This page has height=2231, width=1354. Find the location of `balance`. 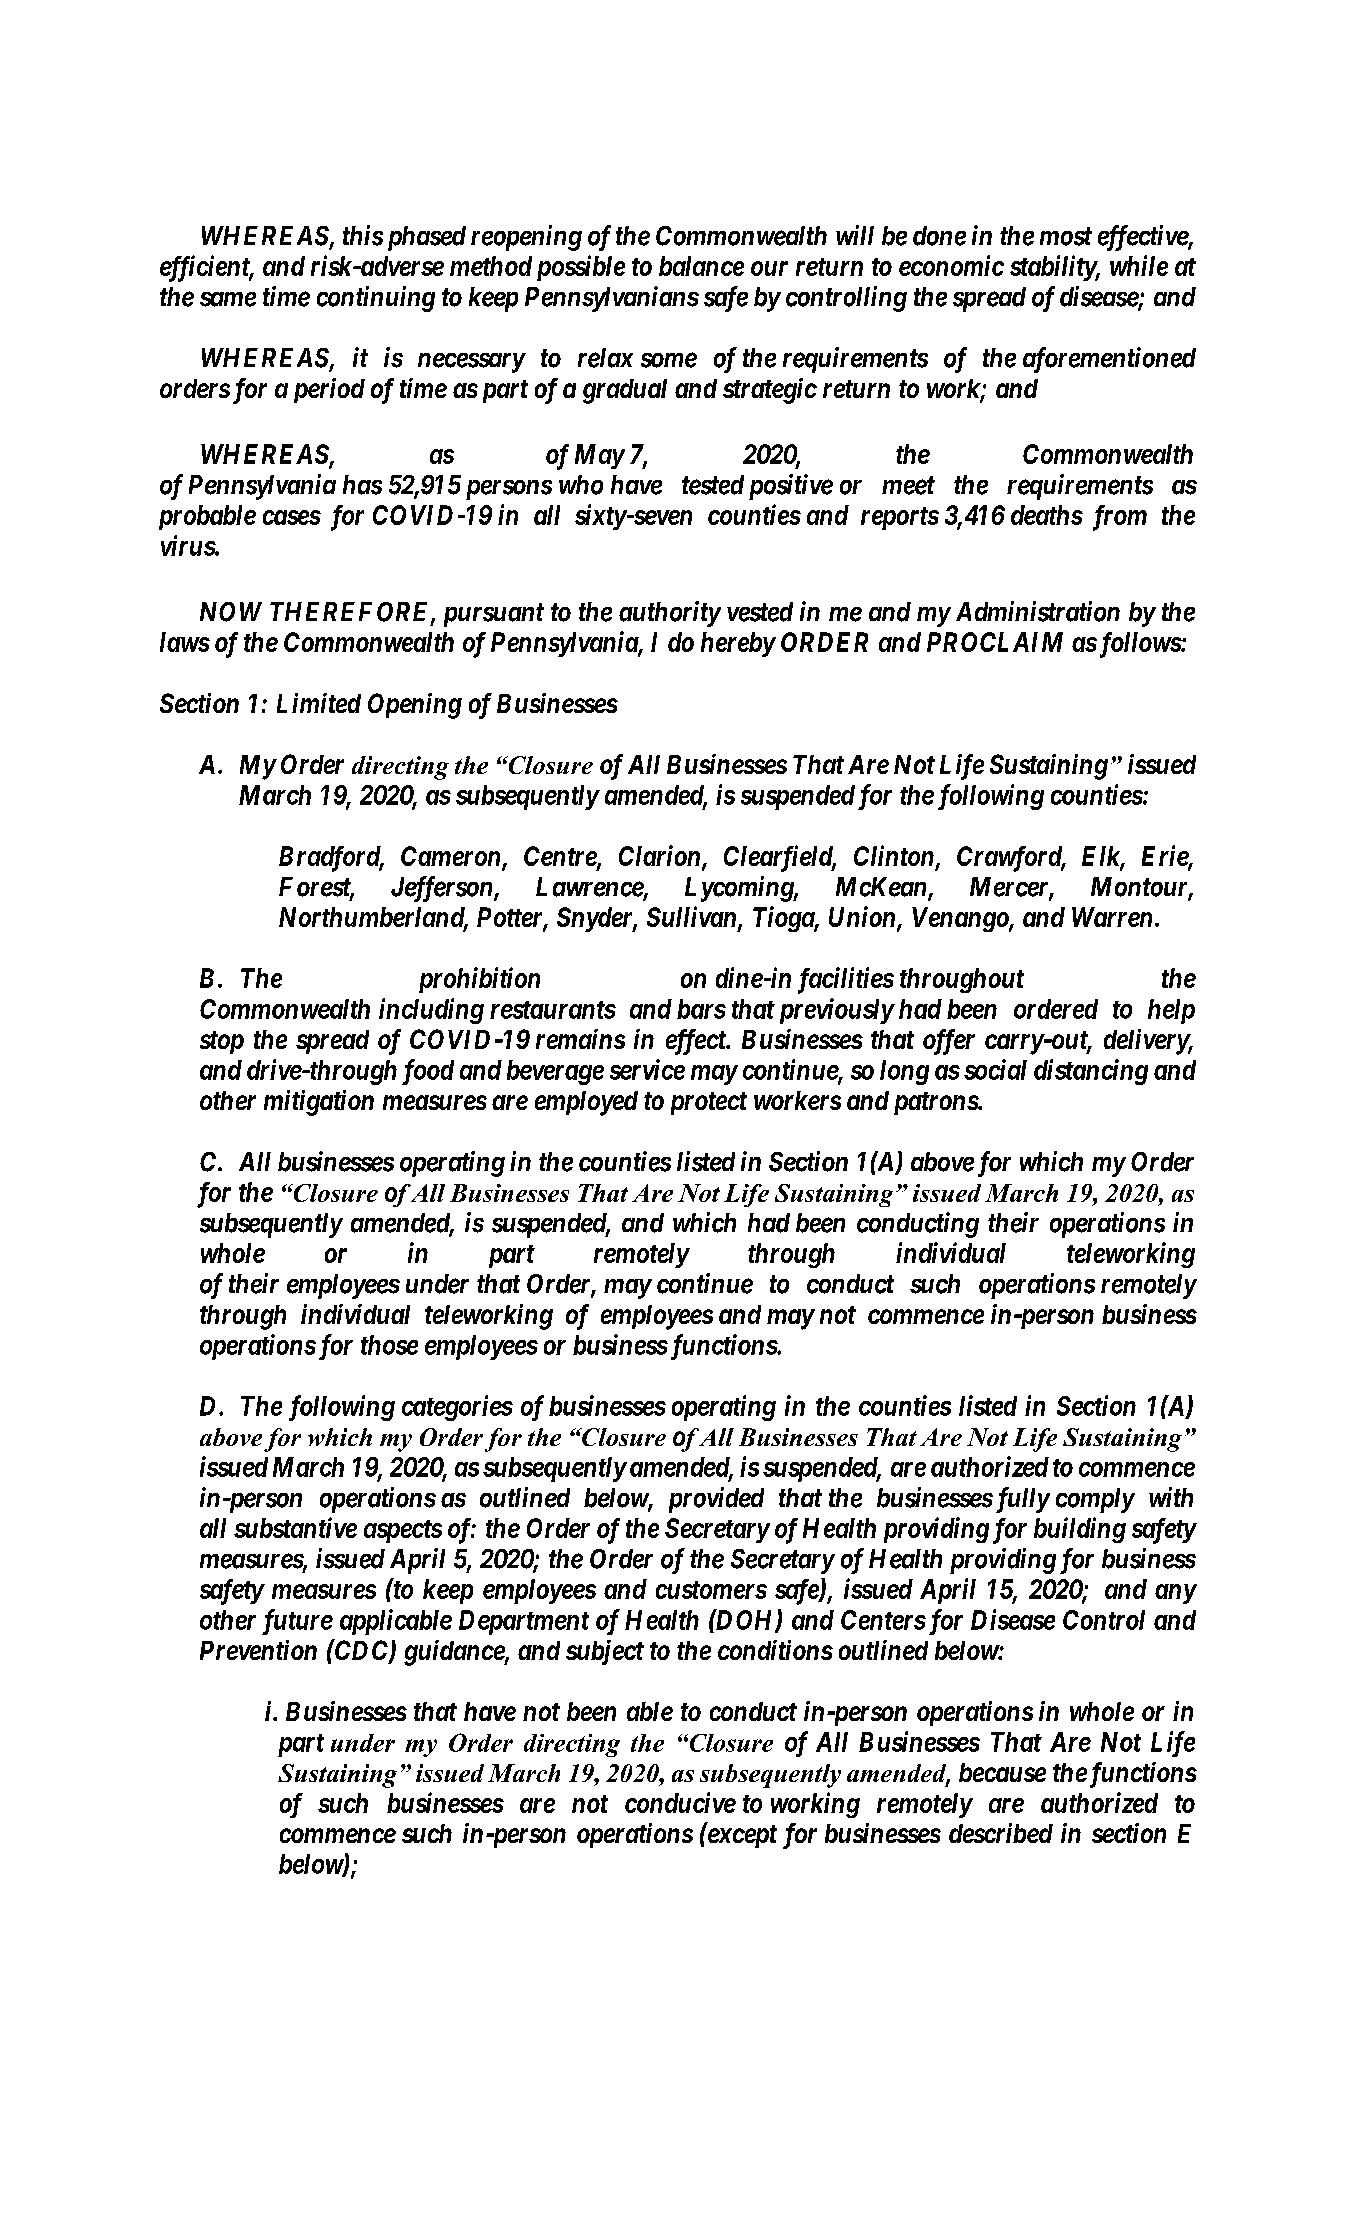

balance is located at coordinates (701, 266).
